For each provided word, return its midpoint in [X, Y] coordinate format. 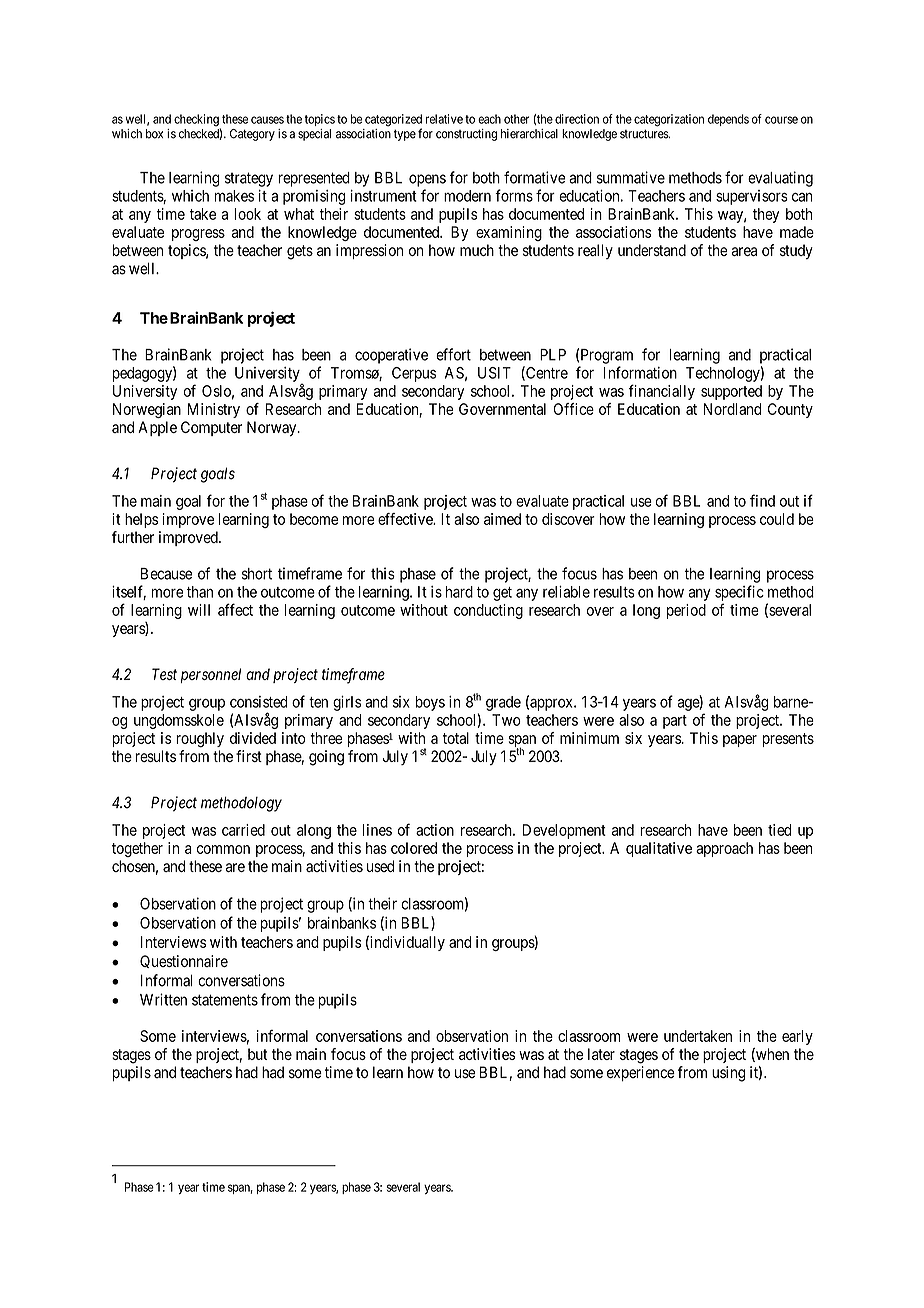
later [601, 1054]
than [200, 592]
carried [243, 830]
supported [731, 392]
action [435, 830]
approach [724, 849]
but [258, 1054]
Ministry [214, 410]
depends [728, 120]
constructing [466, 135]
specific [739, 593]
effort [453, 354]
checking [197, 121]
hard [459, 592]
